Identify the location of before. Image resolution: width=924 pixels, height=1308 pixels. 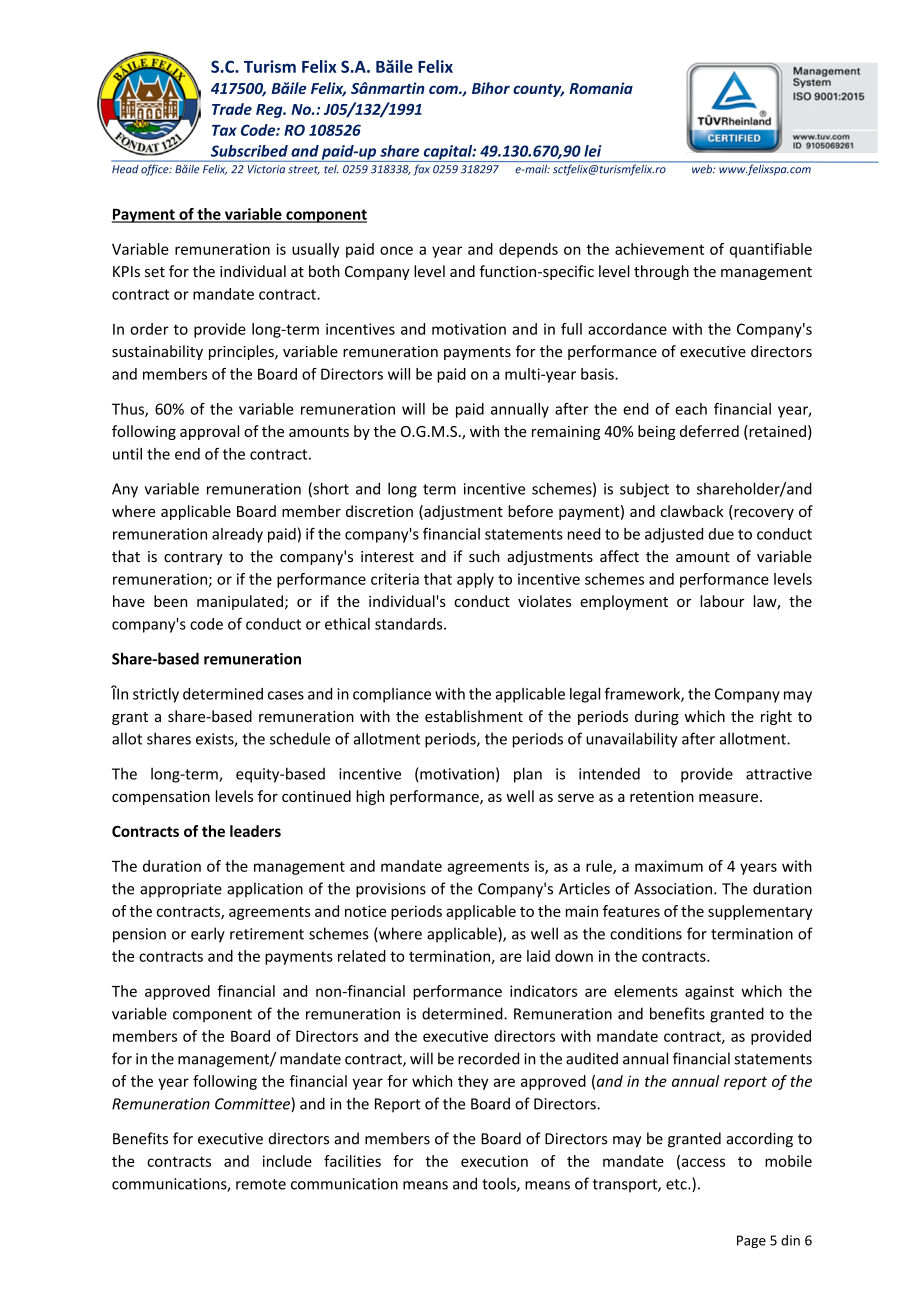
(530, 511).
